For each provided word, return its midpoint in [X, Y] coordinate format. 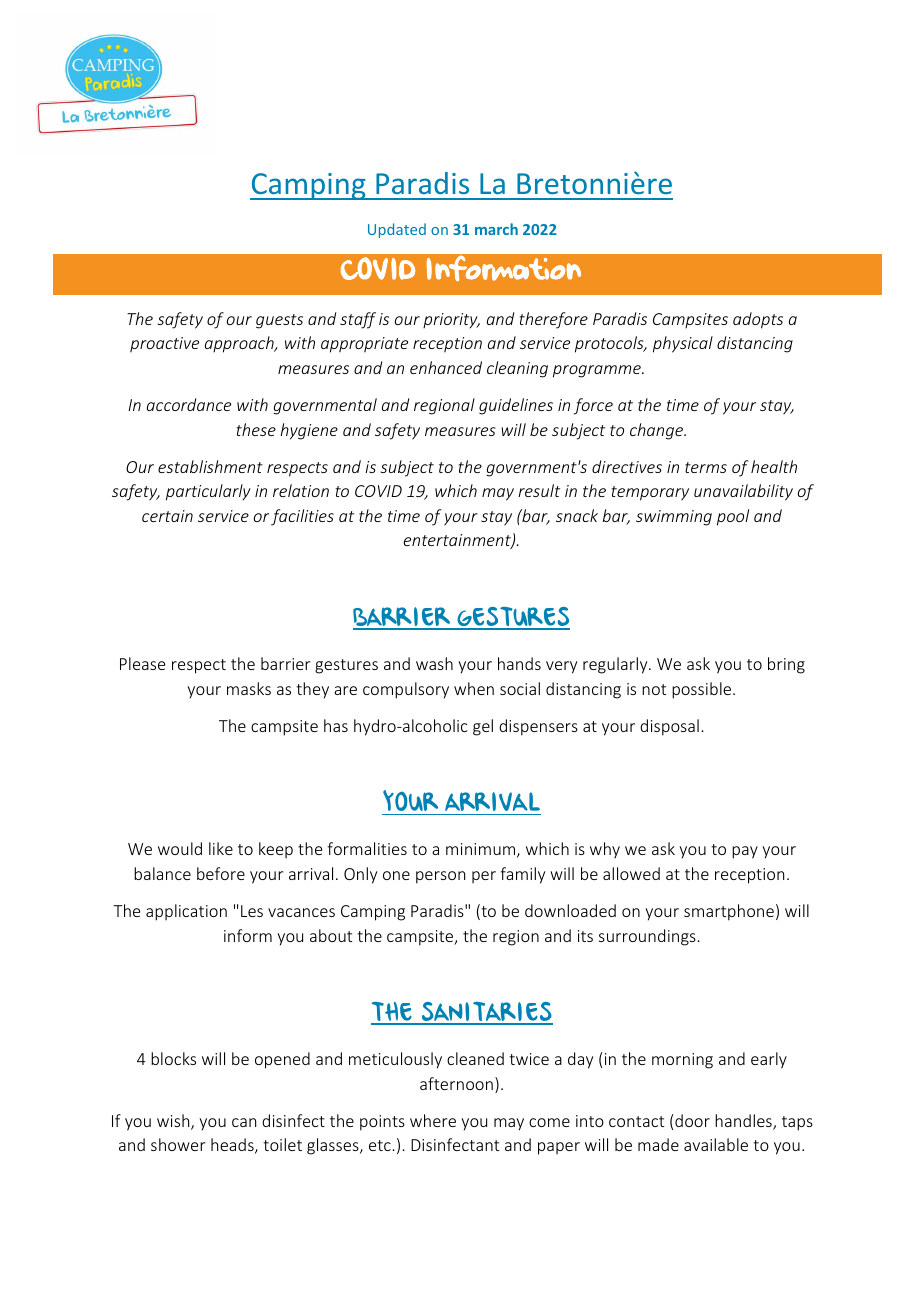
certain [167, 516]
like [221, 848]
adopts [758, 320]
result [539, 490]
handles [744, 1122]
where [433, 1120]
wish [174, 1122]
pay [745, 852]
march [496, 229]
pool [733, 517]
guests [279, 321]
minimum [480, 849]
